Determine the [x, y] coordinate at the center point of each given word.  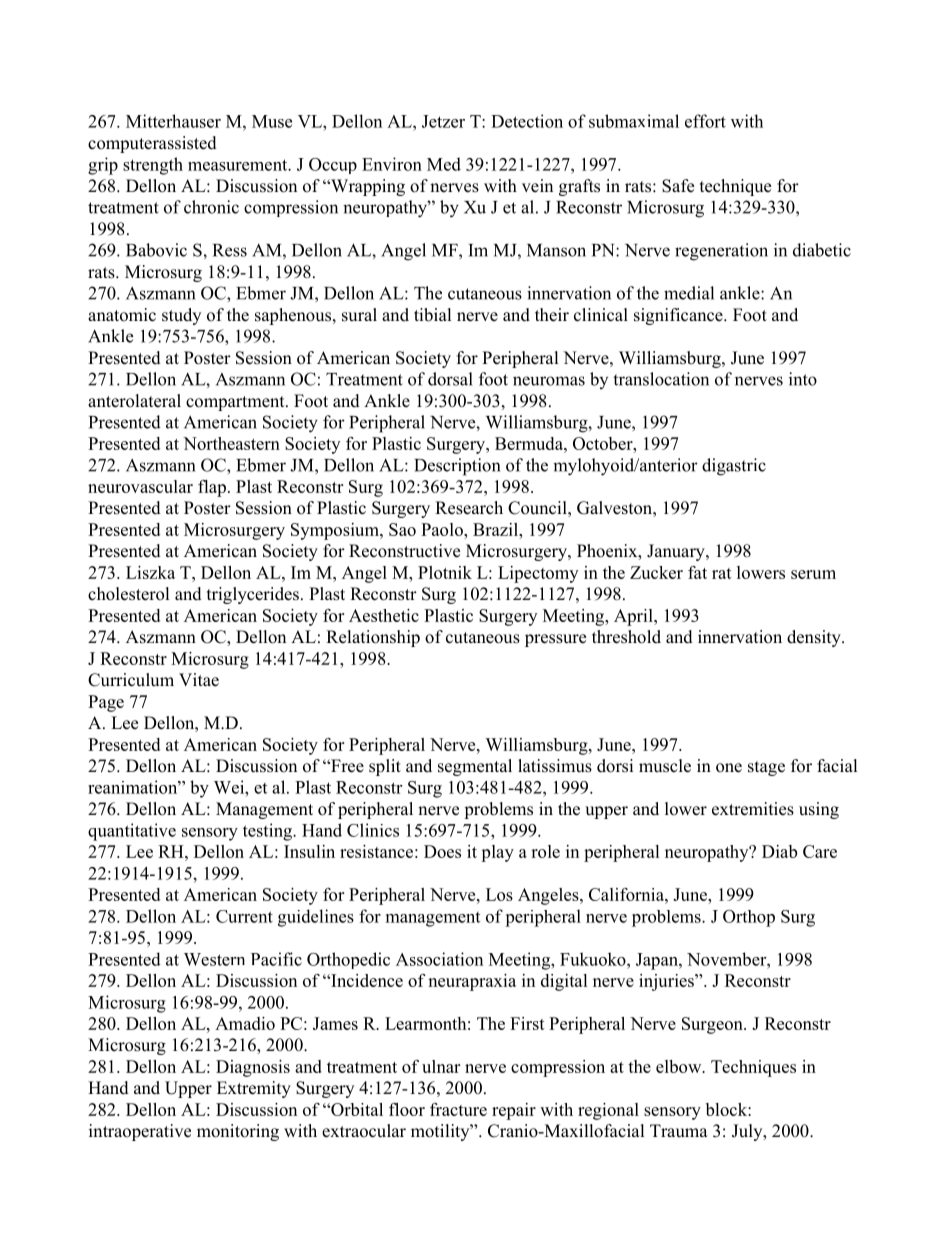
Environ [392, 164]
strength [153, 166]
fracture [458, 1109]
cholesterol [129, 594]
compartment [236, 403]
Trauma [679, 1130]
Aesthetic [384, 615]
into [803, 379]
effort [705, 121]
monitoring [238, 1132]
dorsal [450, 379]
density [815, 638]
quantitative [132, 832]
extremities [753, 809]
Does [442, 851]
